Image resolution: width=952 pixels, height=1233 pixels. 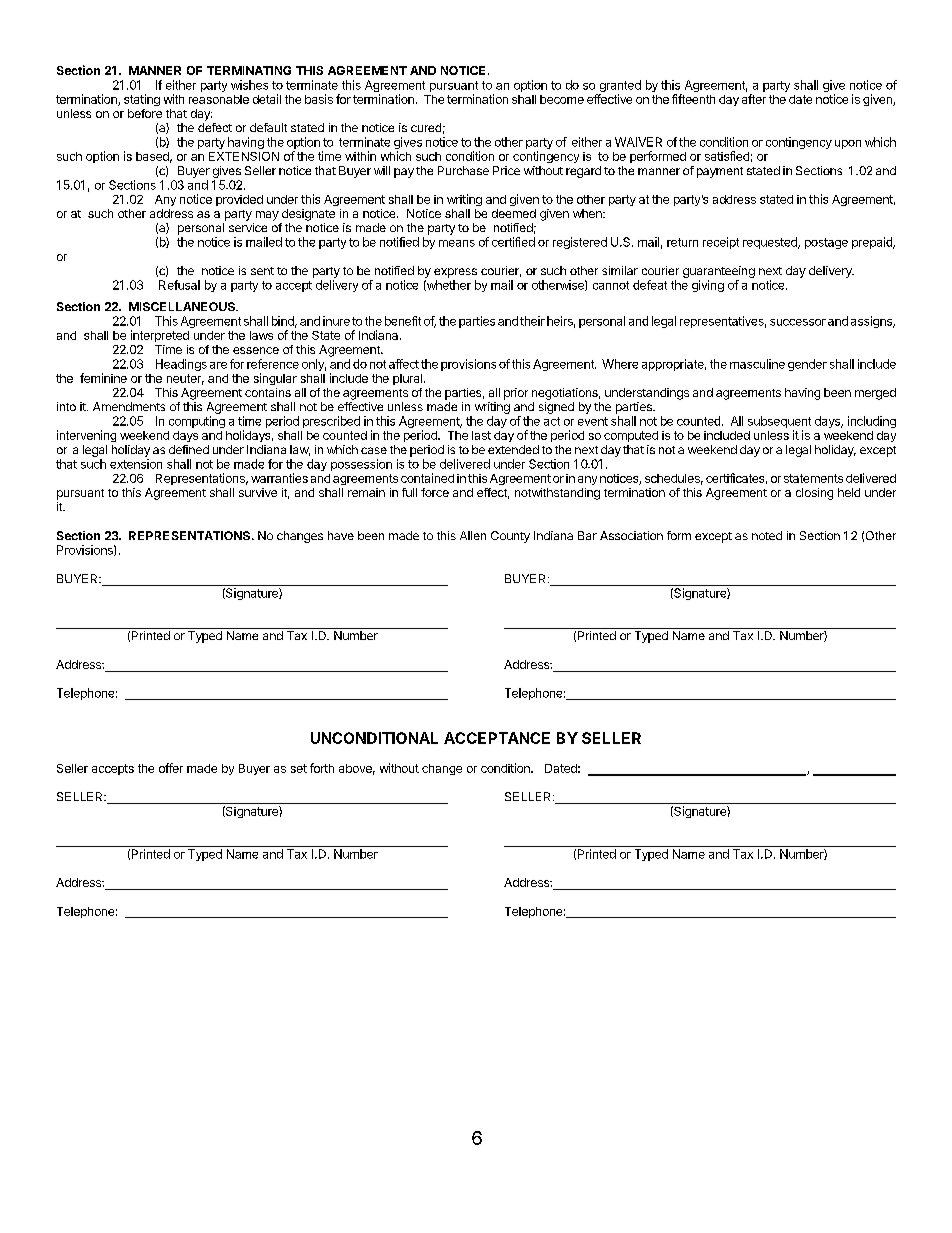 What do you see at coordinates (299, 768) in the page?
I see `set` at bounding box center [299, 768].
